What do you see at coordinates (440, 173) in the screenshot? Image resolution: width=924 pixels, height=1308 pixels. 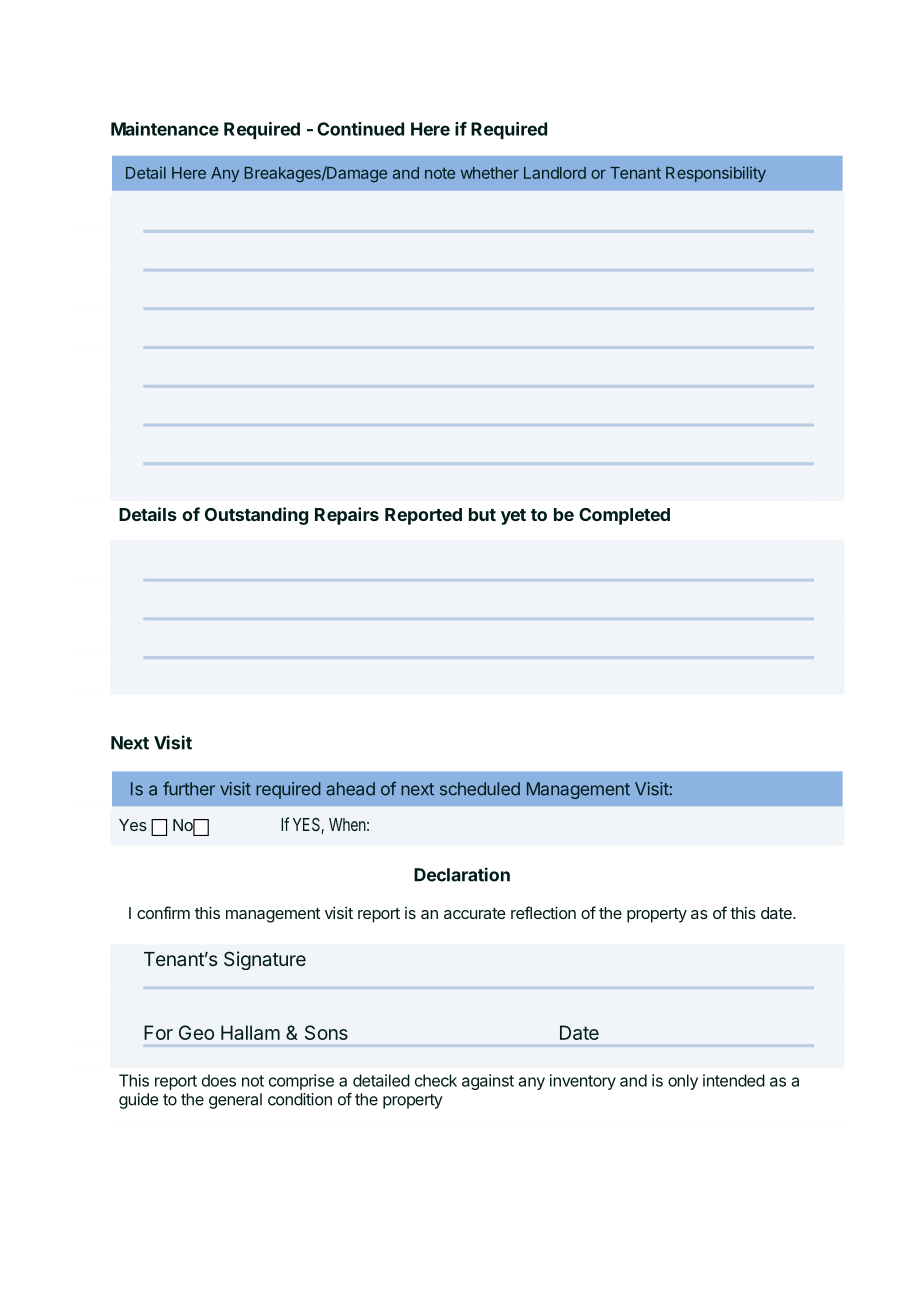 I see `note` at bounding box center [440, 173].
